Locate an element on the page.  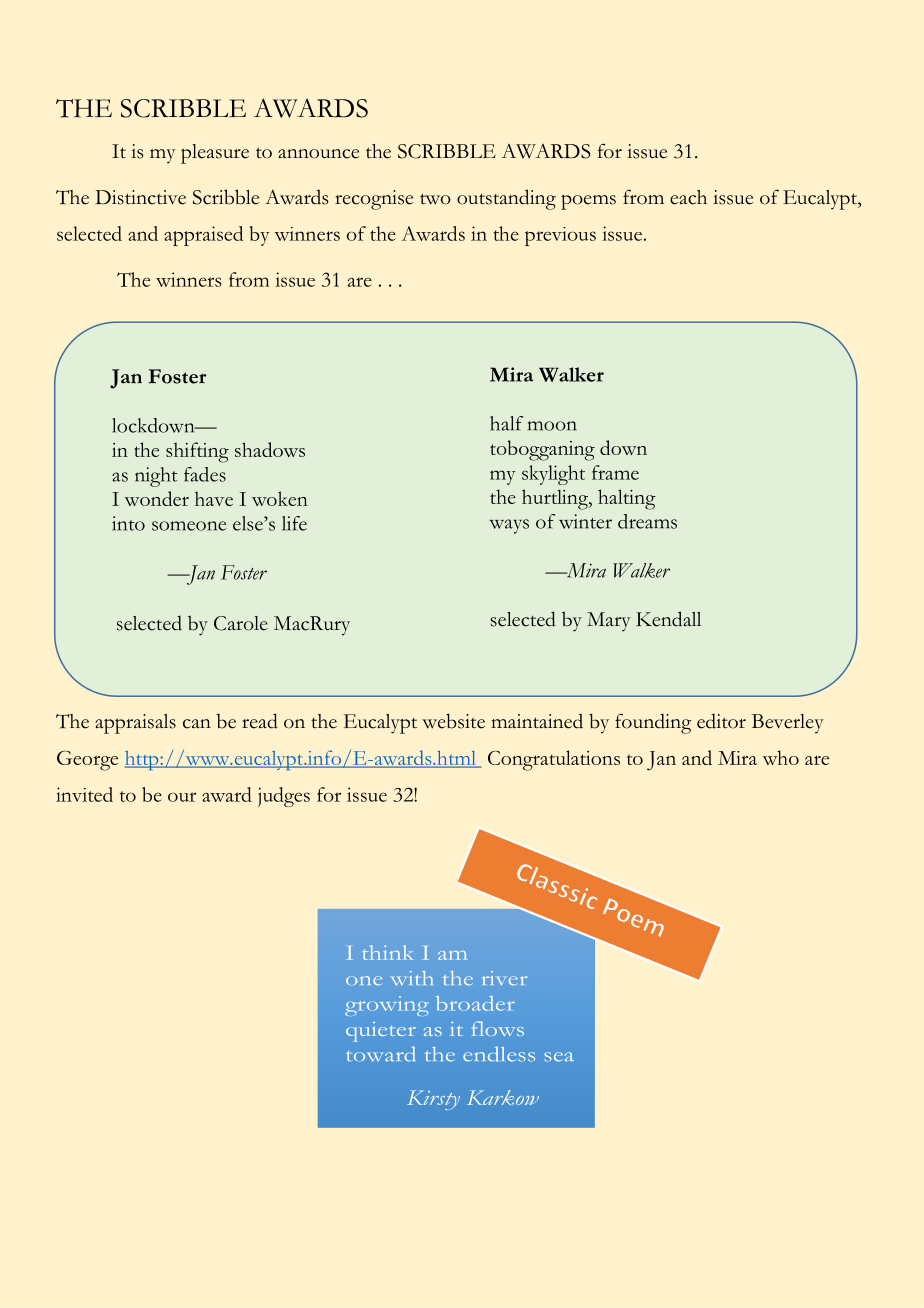
Kendall is located at coordinates (668, 619).
